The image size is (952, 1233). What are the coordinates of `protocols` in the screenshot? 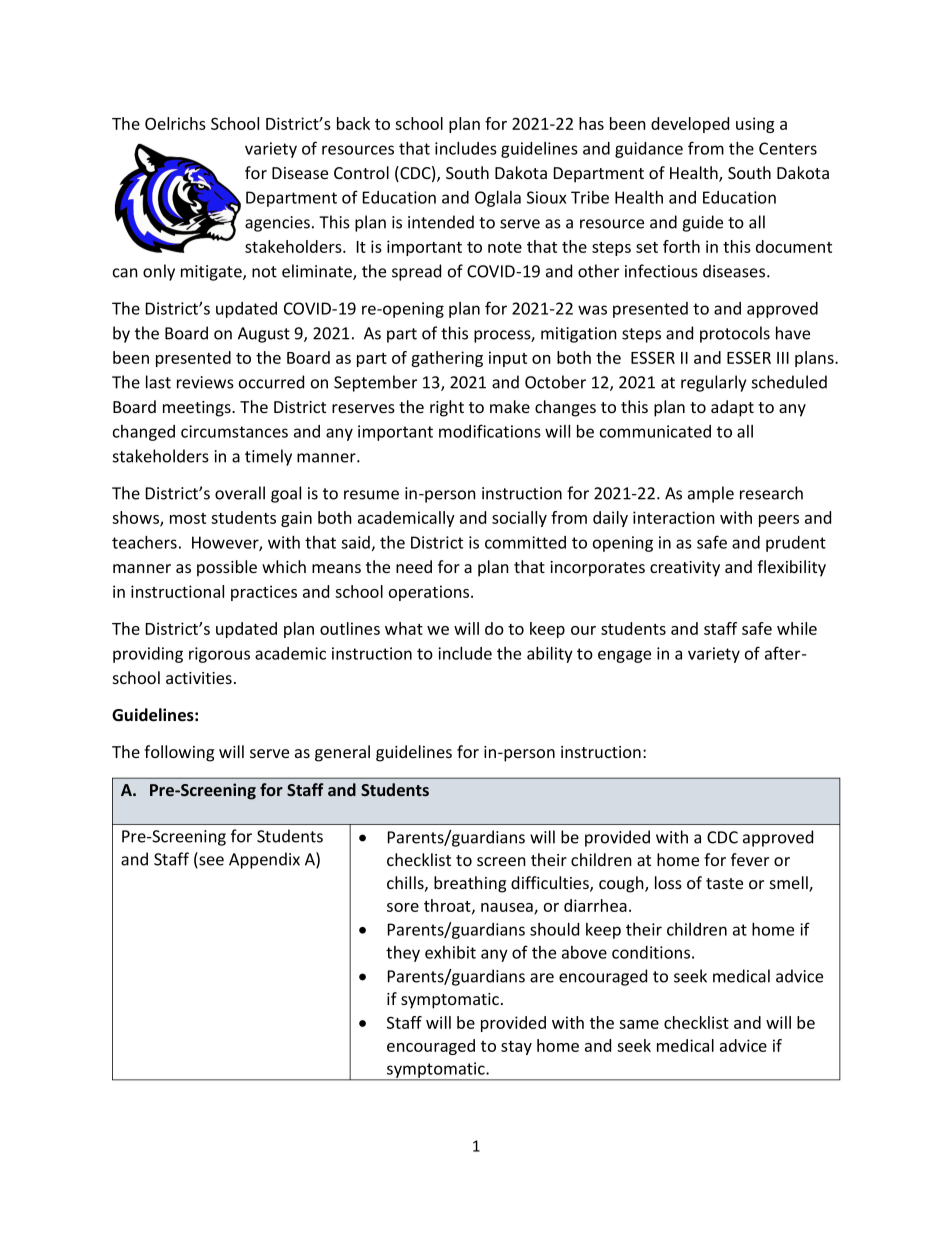 It's located at (735, 334).
